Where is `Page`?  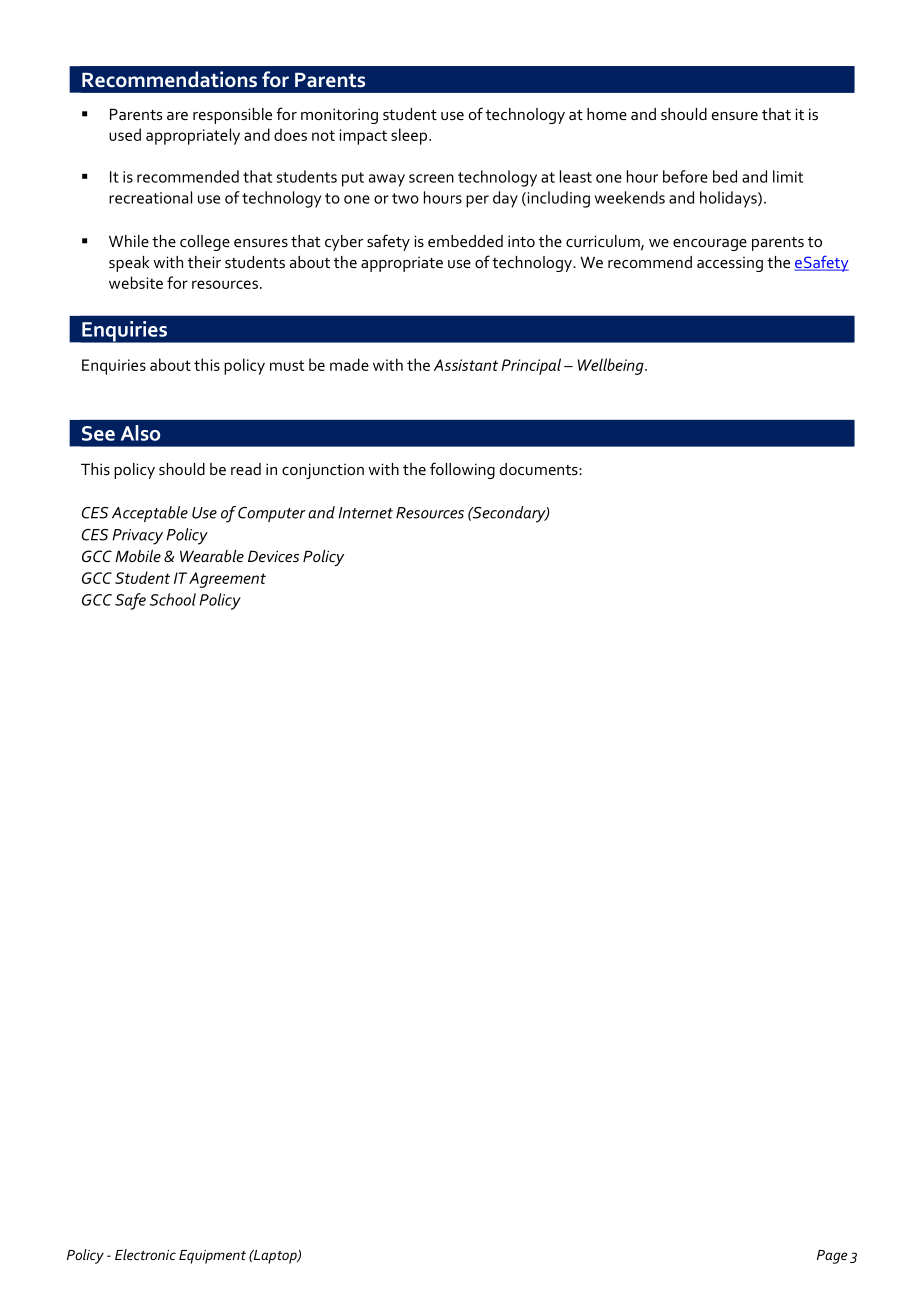 Page is located at coordinates (832, 1257).
